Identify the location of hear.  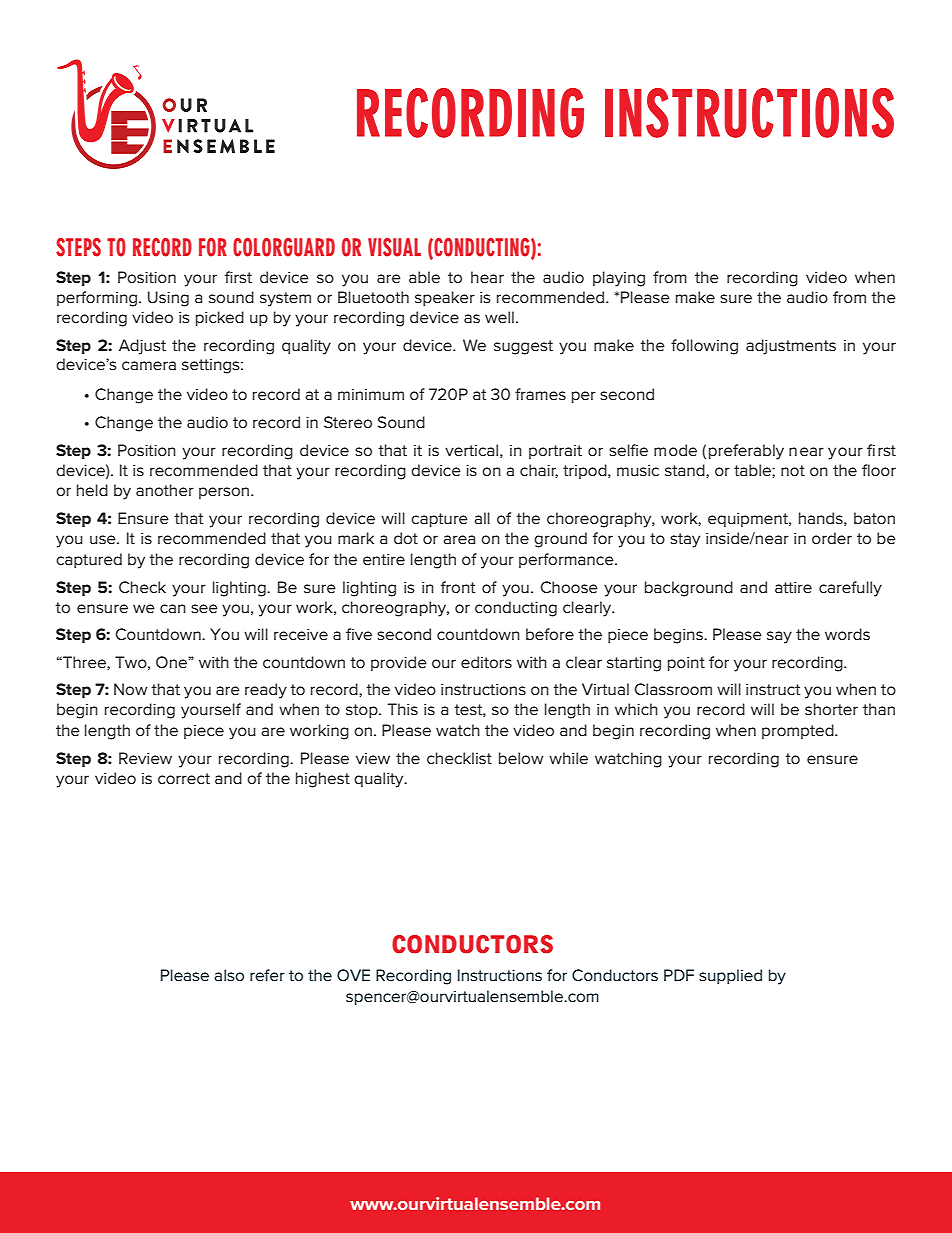
(487, 277).
